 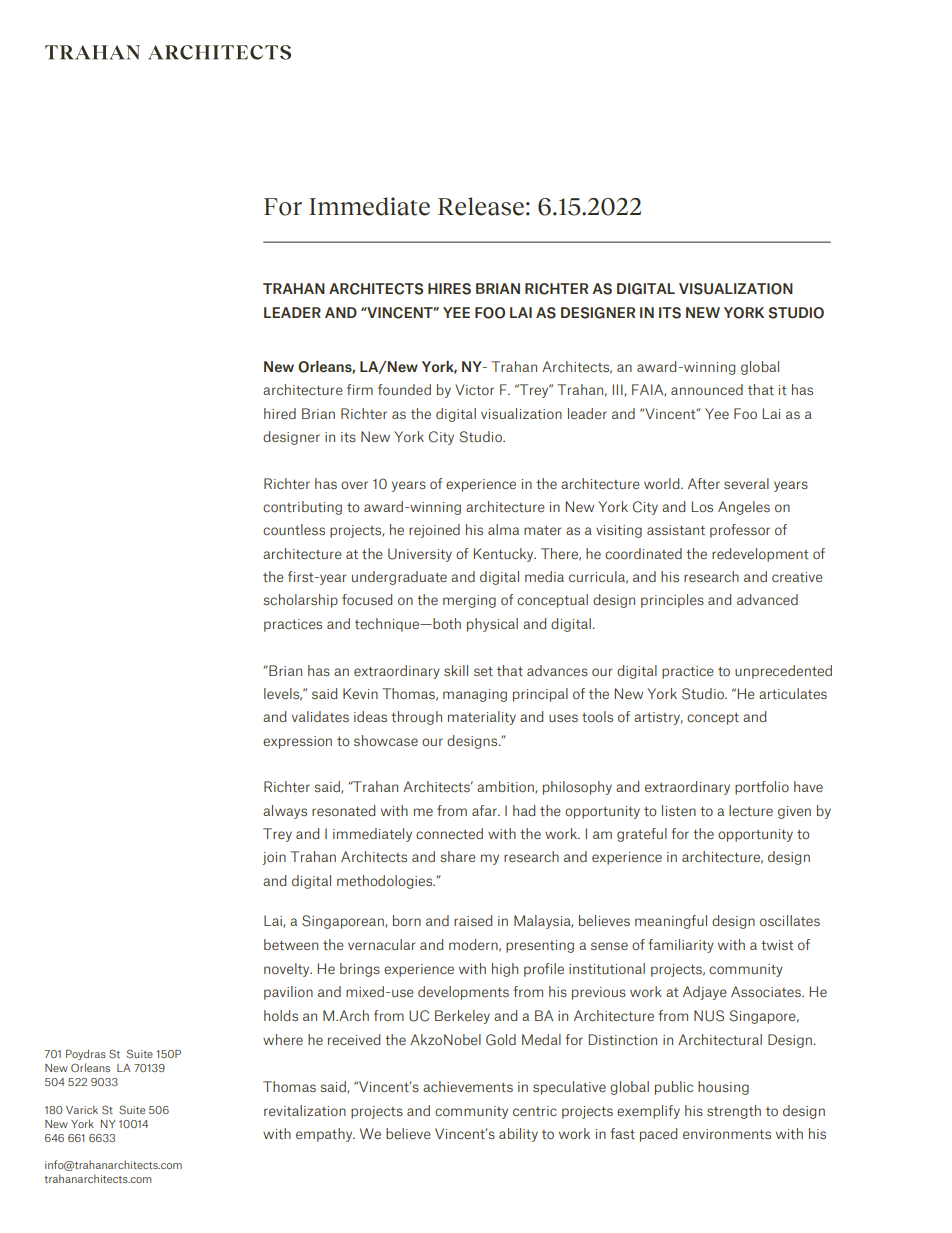 What do you see at coordinates (505, 555) in the screenshot?
I see `Kentucky` at bounding box center [505, 555].
